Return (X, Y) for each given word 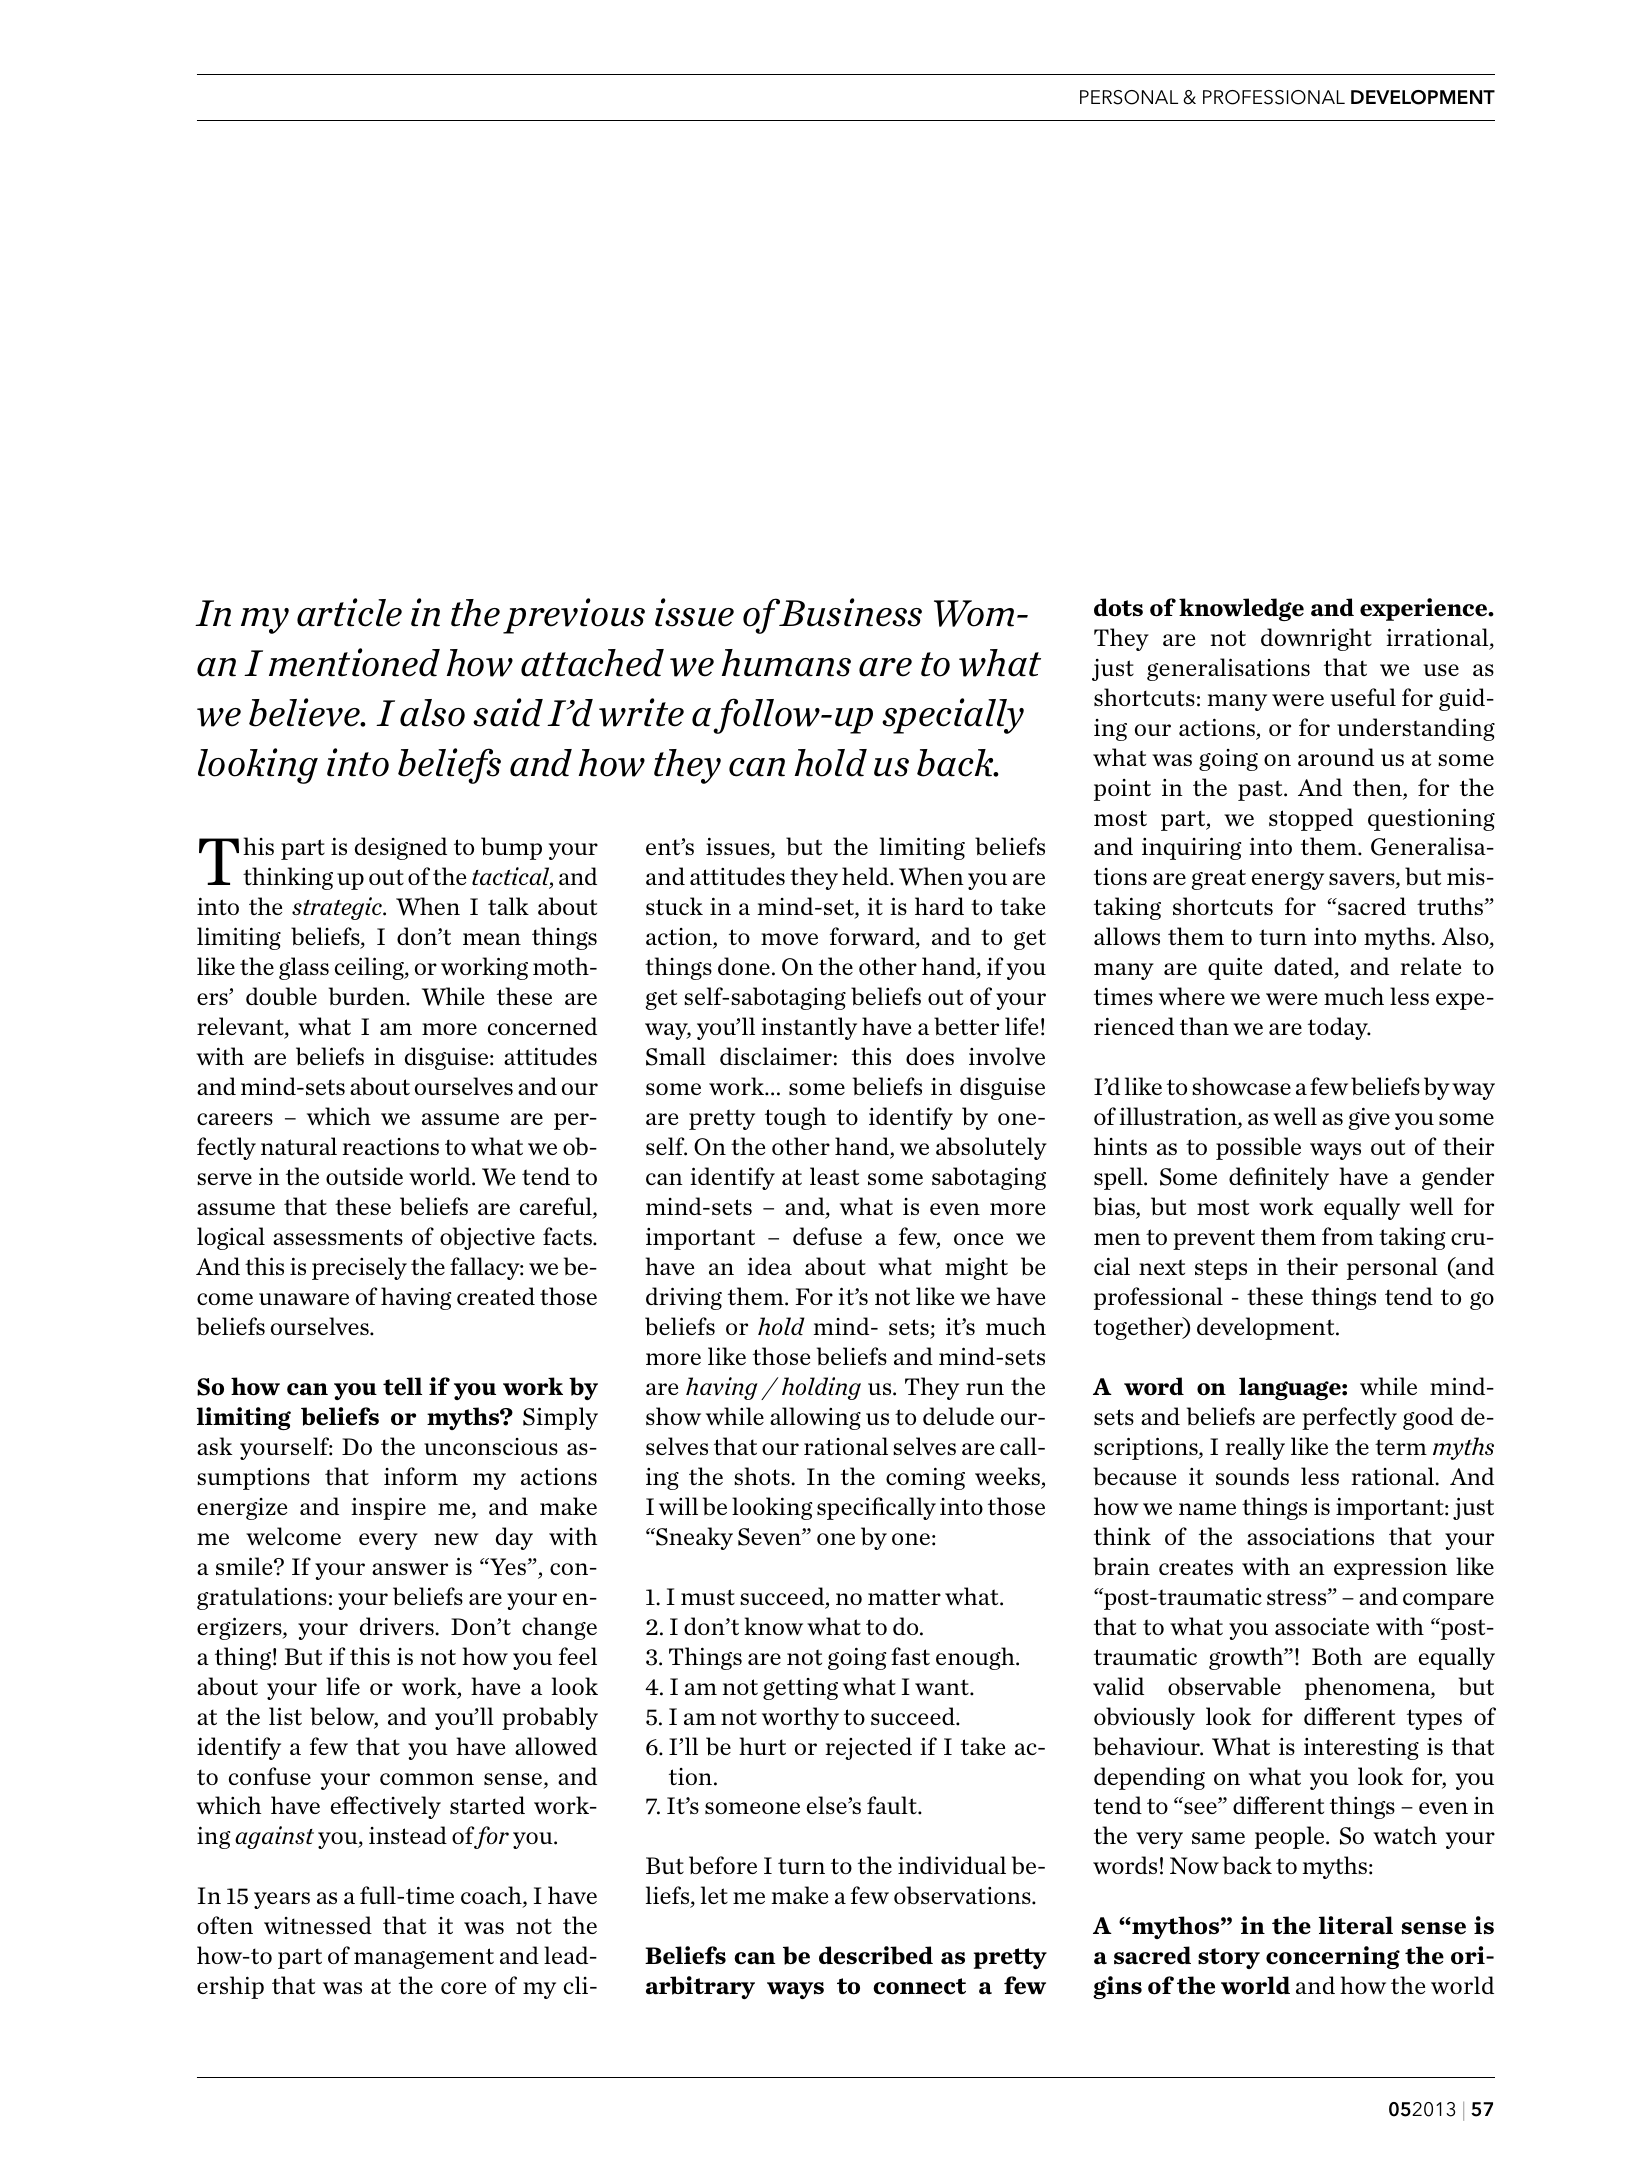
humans (786, 663)
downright (1316, 639)
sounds (1252, 1476)
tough (795, 1118)
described (876, 1955)
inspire (388, 1508)
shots (763, 1476)
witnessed (318, 1925)
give (1369, 1118)
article (349, 612)
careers (235, 1119)
